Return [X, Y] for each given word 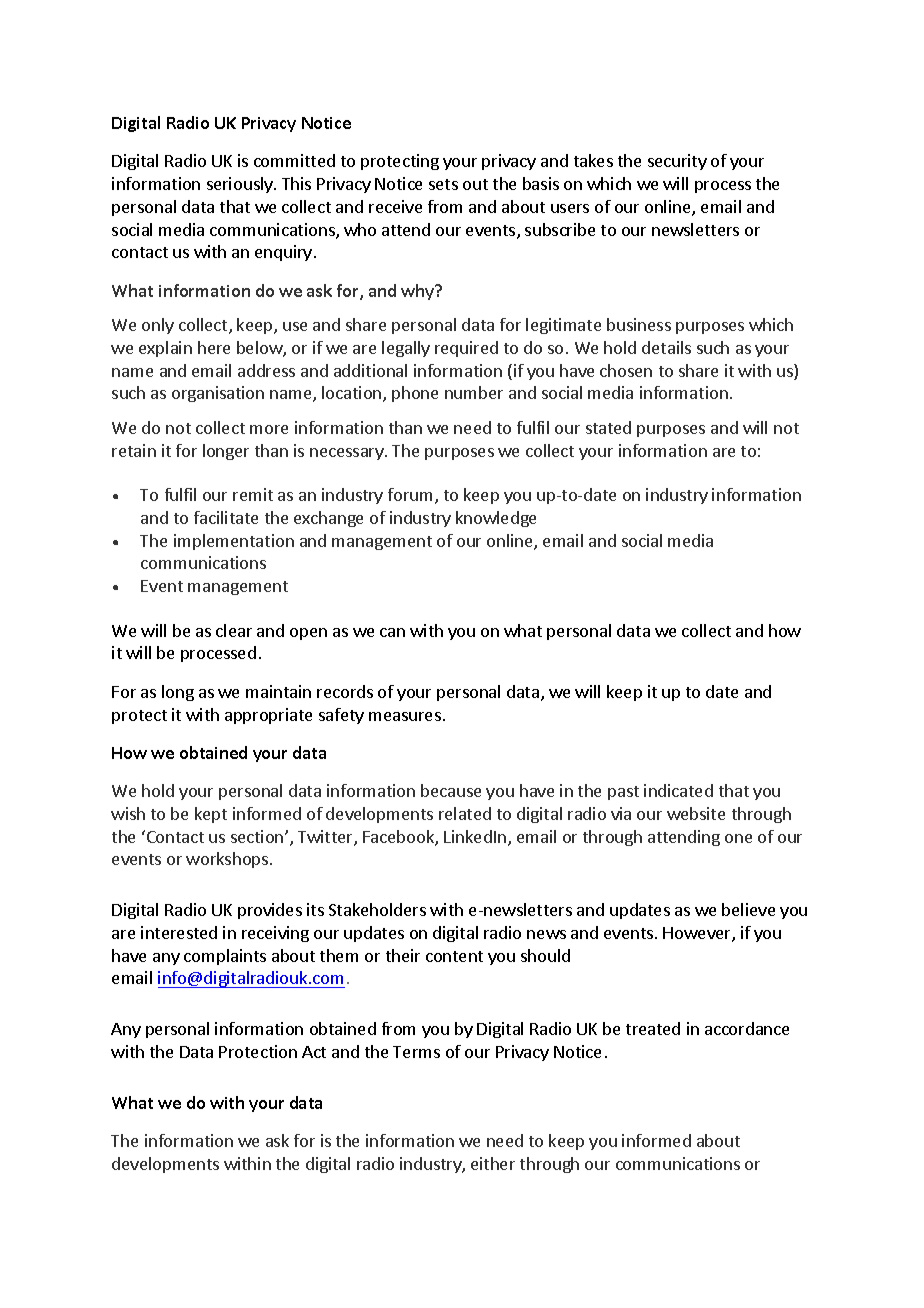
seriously [241, 185]
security [677, 162]
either [493, 1163]
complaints [225, 957]
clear [234, 630]
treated [653, 1028]
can [392, 632]
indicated [678, 790]
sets [443, 184]
